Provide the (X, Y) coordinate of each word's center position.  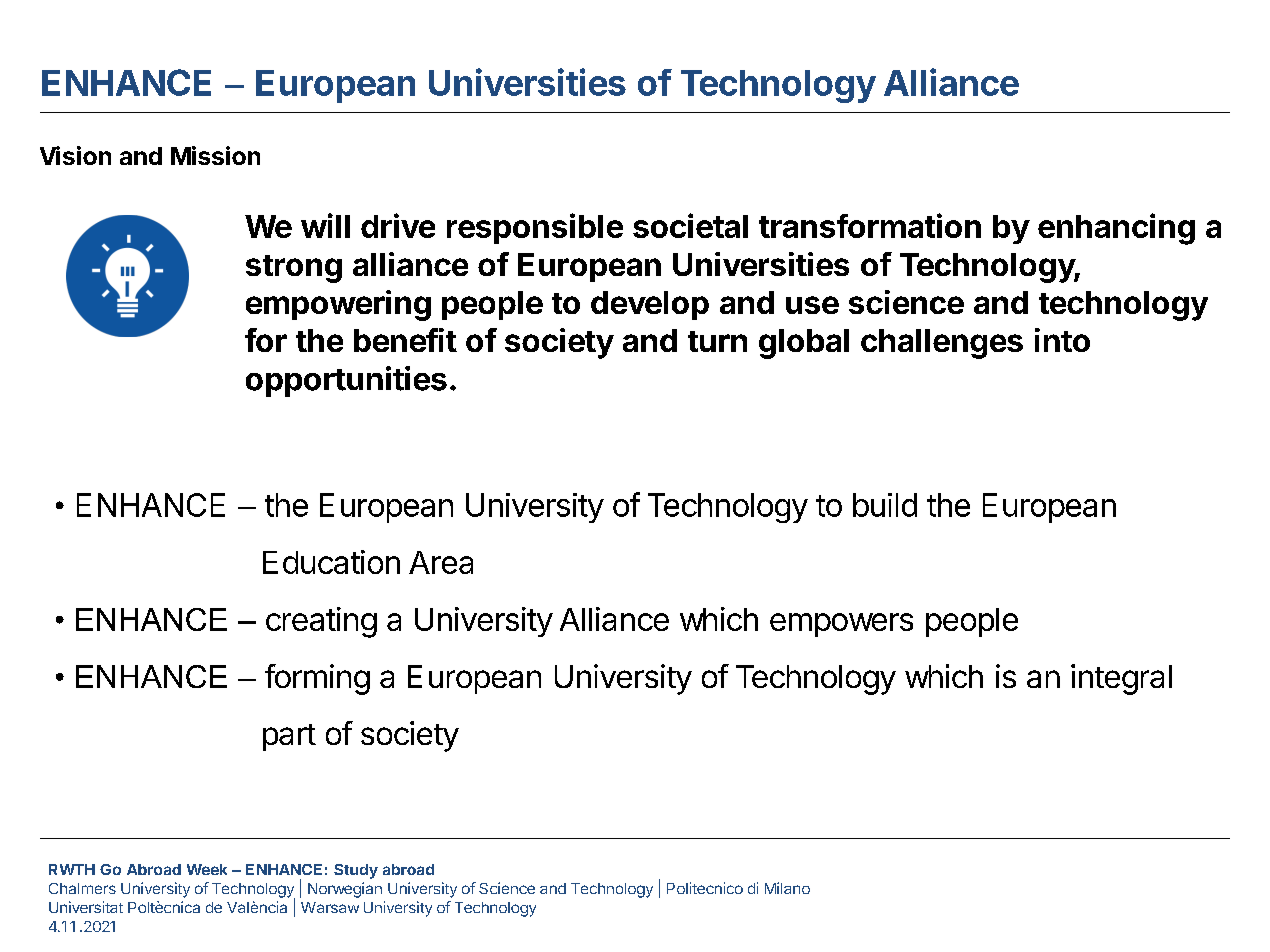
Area (441, 562)
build (885, 505)
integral (1121, 679)
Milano (787, 888)
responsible (535, 228)
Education (331, 562)
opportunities (346, 381)
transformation (870, 225)
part (289, 737)
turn (717, 341)
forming (317, 679)
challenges (942, 344)
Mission (215, 155)
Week (207, 869)
